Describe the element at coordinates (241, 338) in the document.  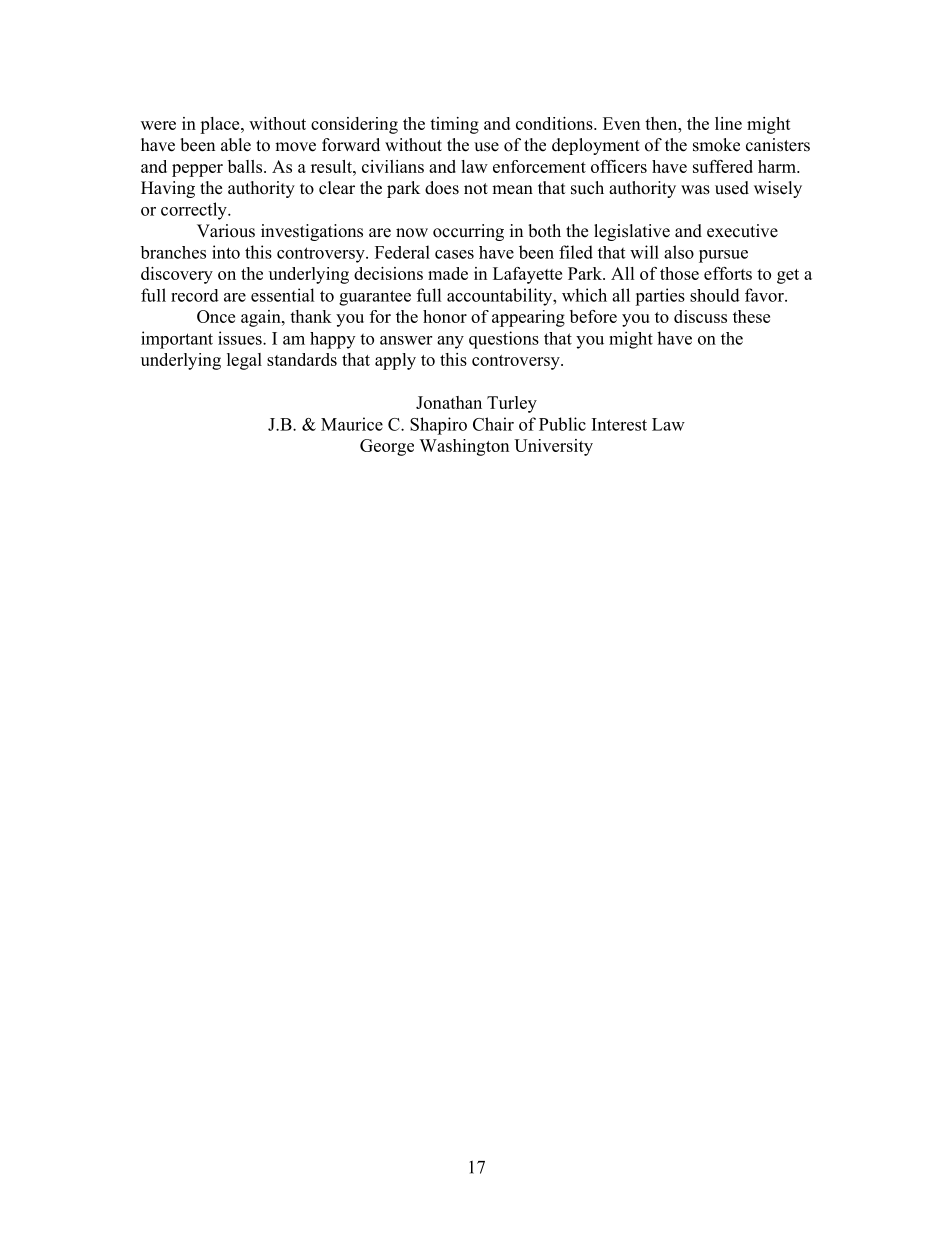
I see `issues` at that location.
